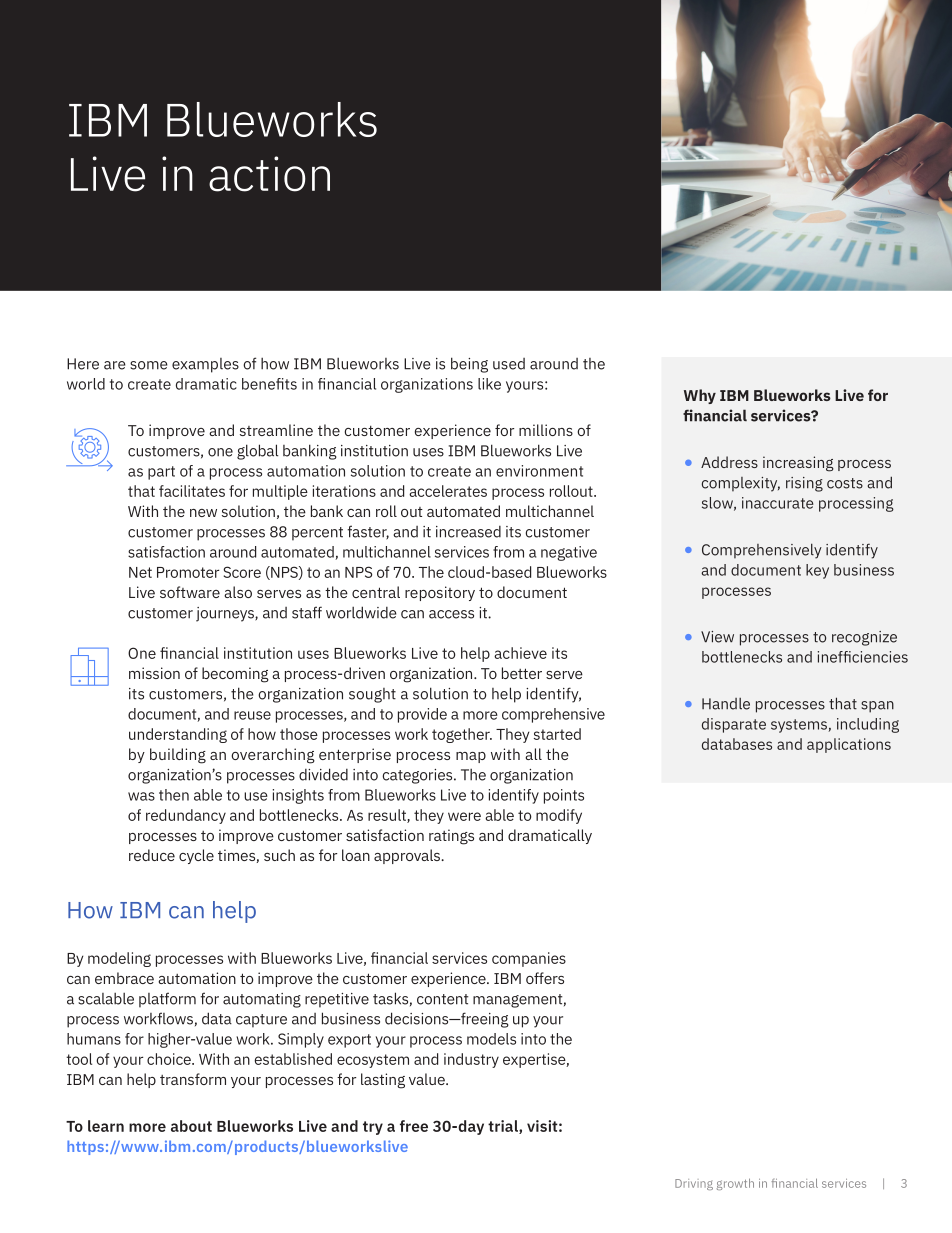  Describe the element at coordinates (471, 757) in the page. I see `map` at that location.
